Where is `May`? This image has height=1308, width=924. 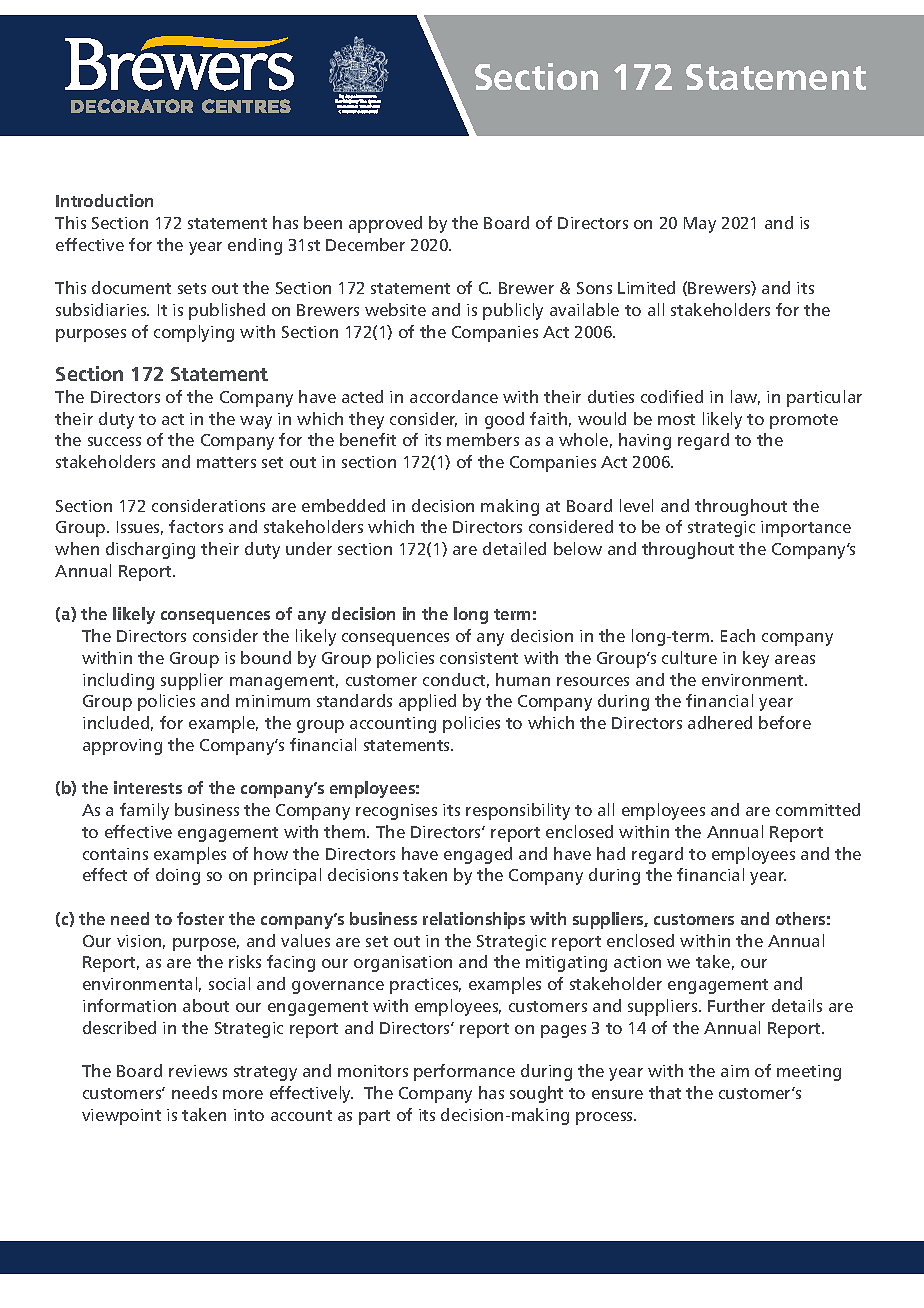
May is located at coordinates (700, 225).
